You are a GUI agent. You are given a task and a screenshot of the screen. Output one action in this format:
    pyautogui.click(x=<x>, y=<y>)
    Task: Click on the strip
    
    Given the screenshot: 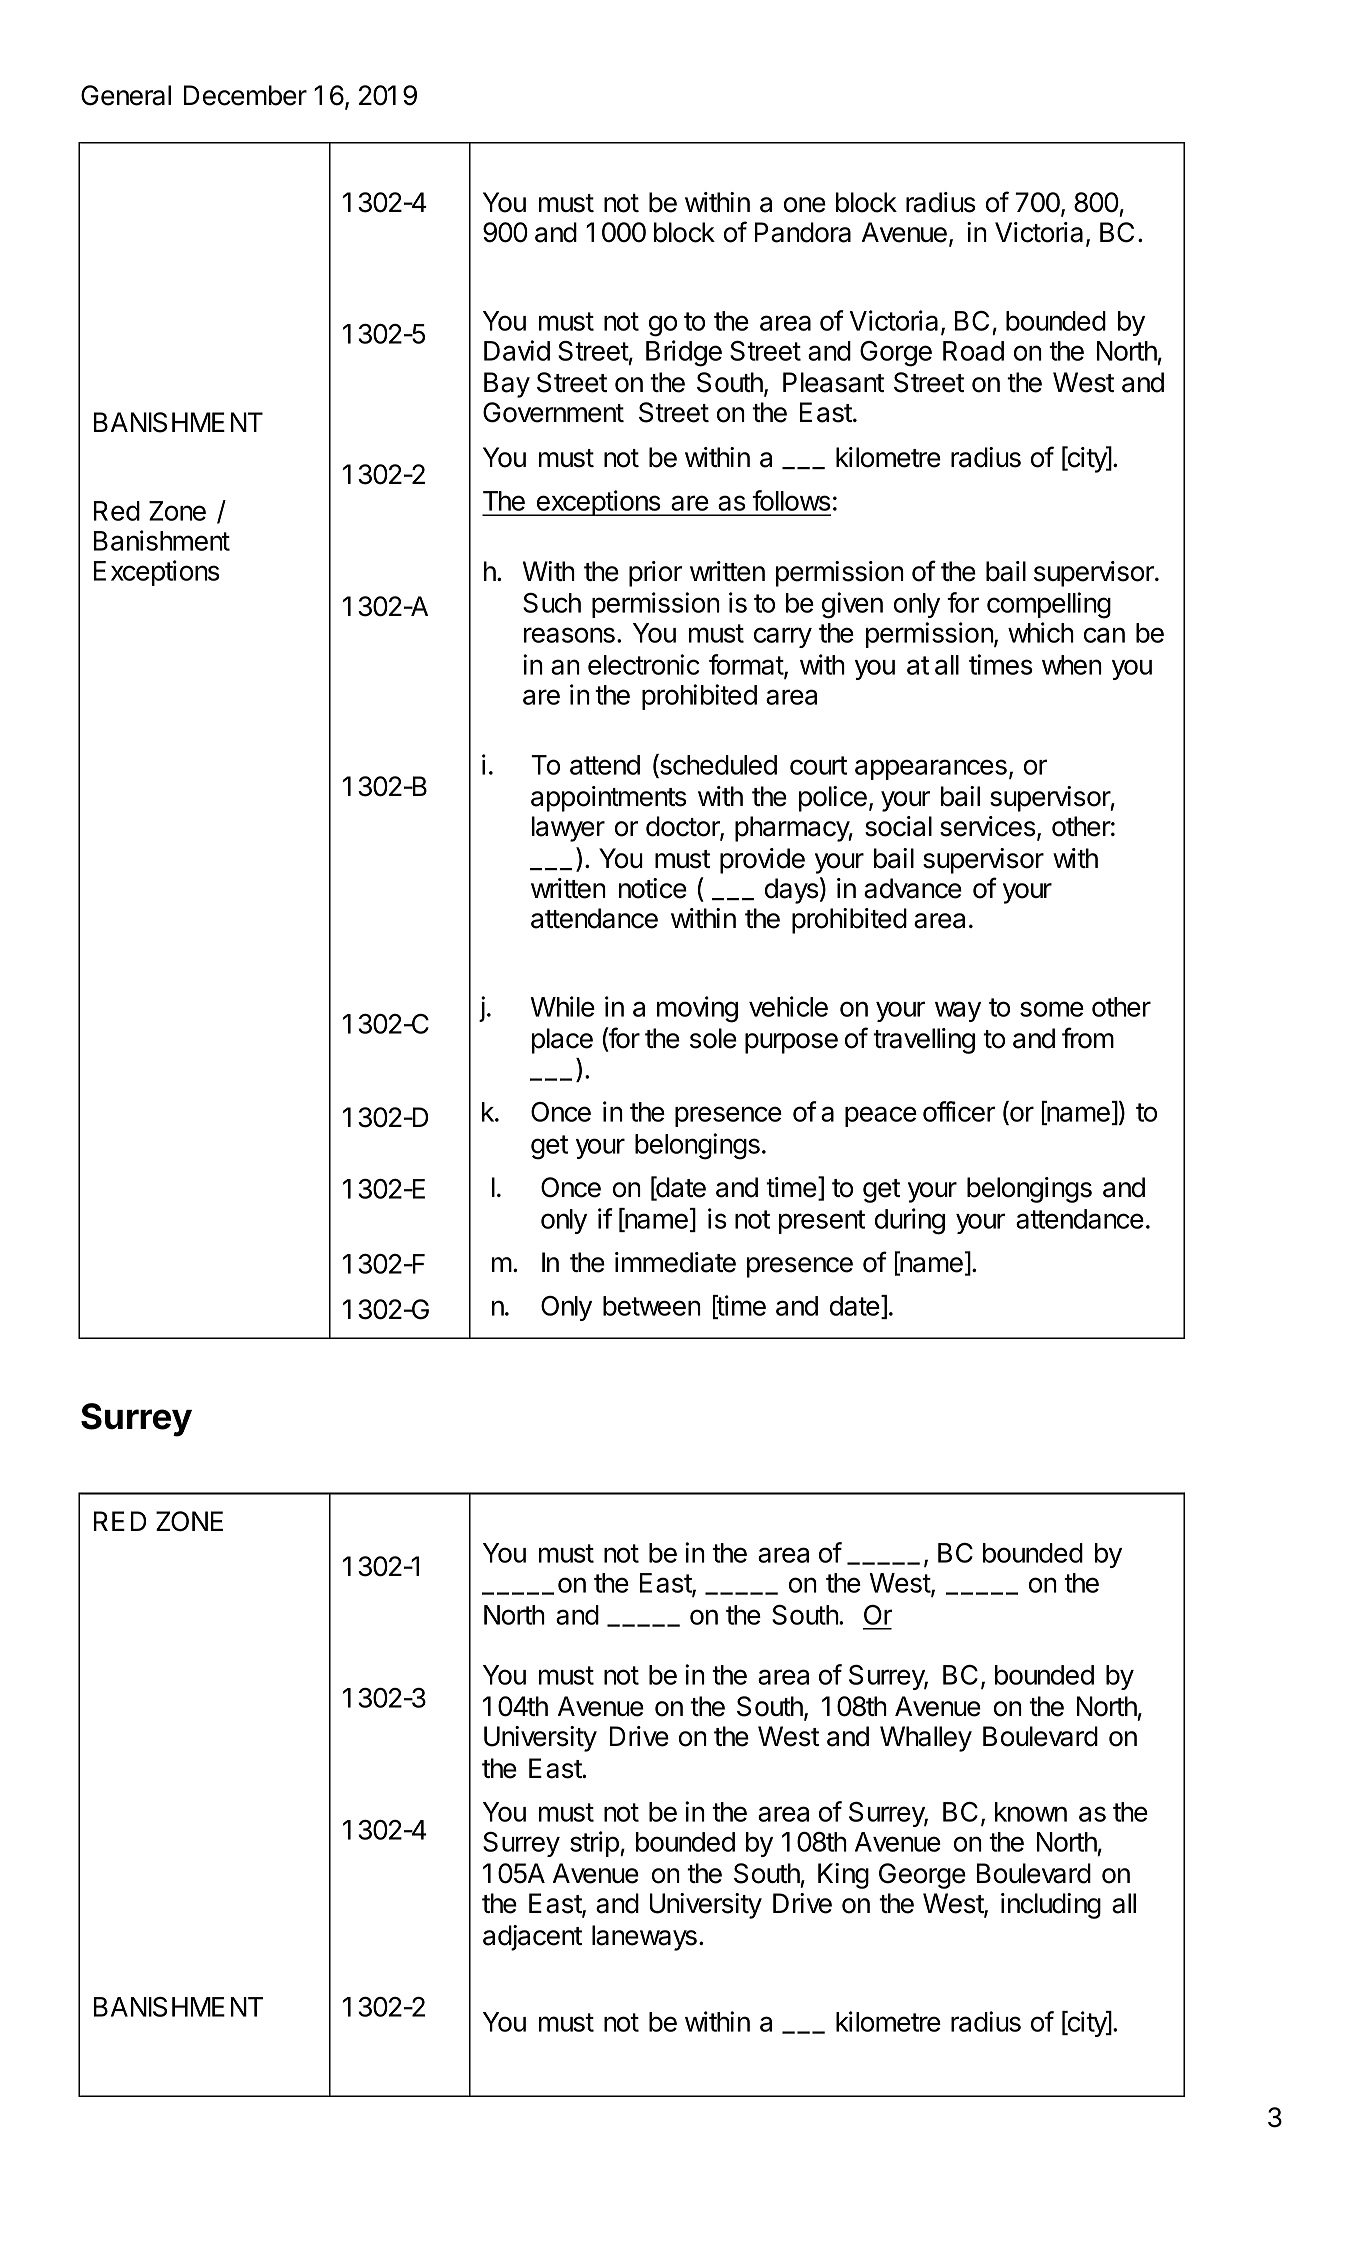 What is the action you would take?
    pyautogui.click(x=594, y=1844)
